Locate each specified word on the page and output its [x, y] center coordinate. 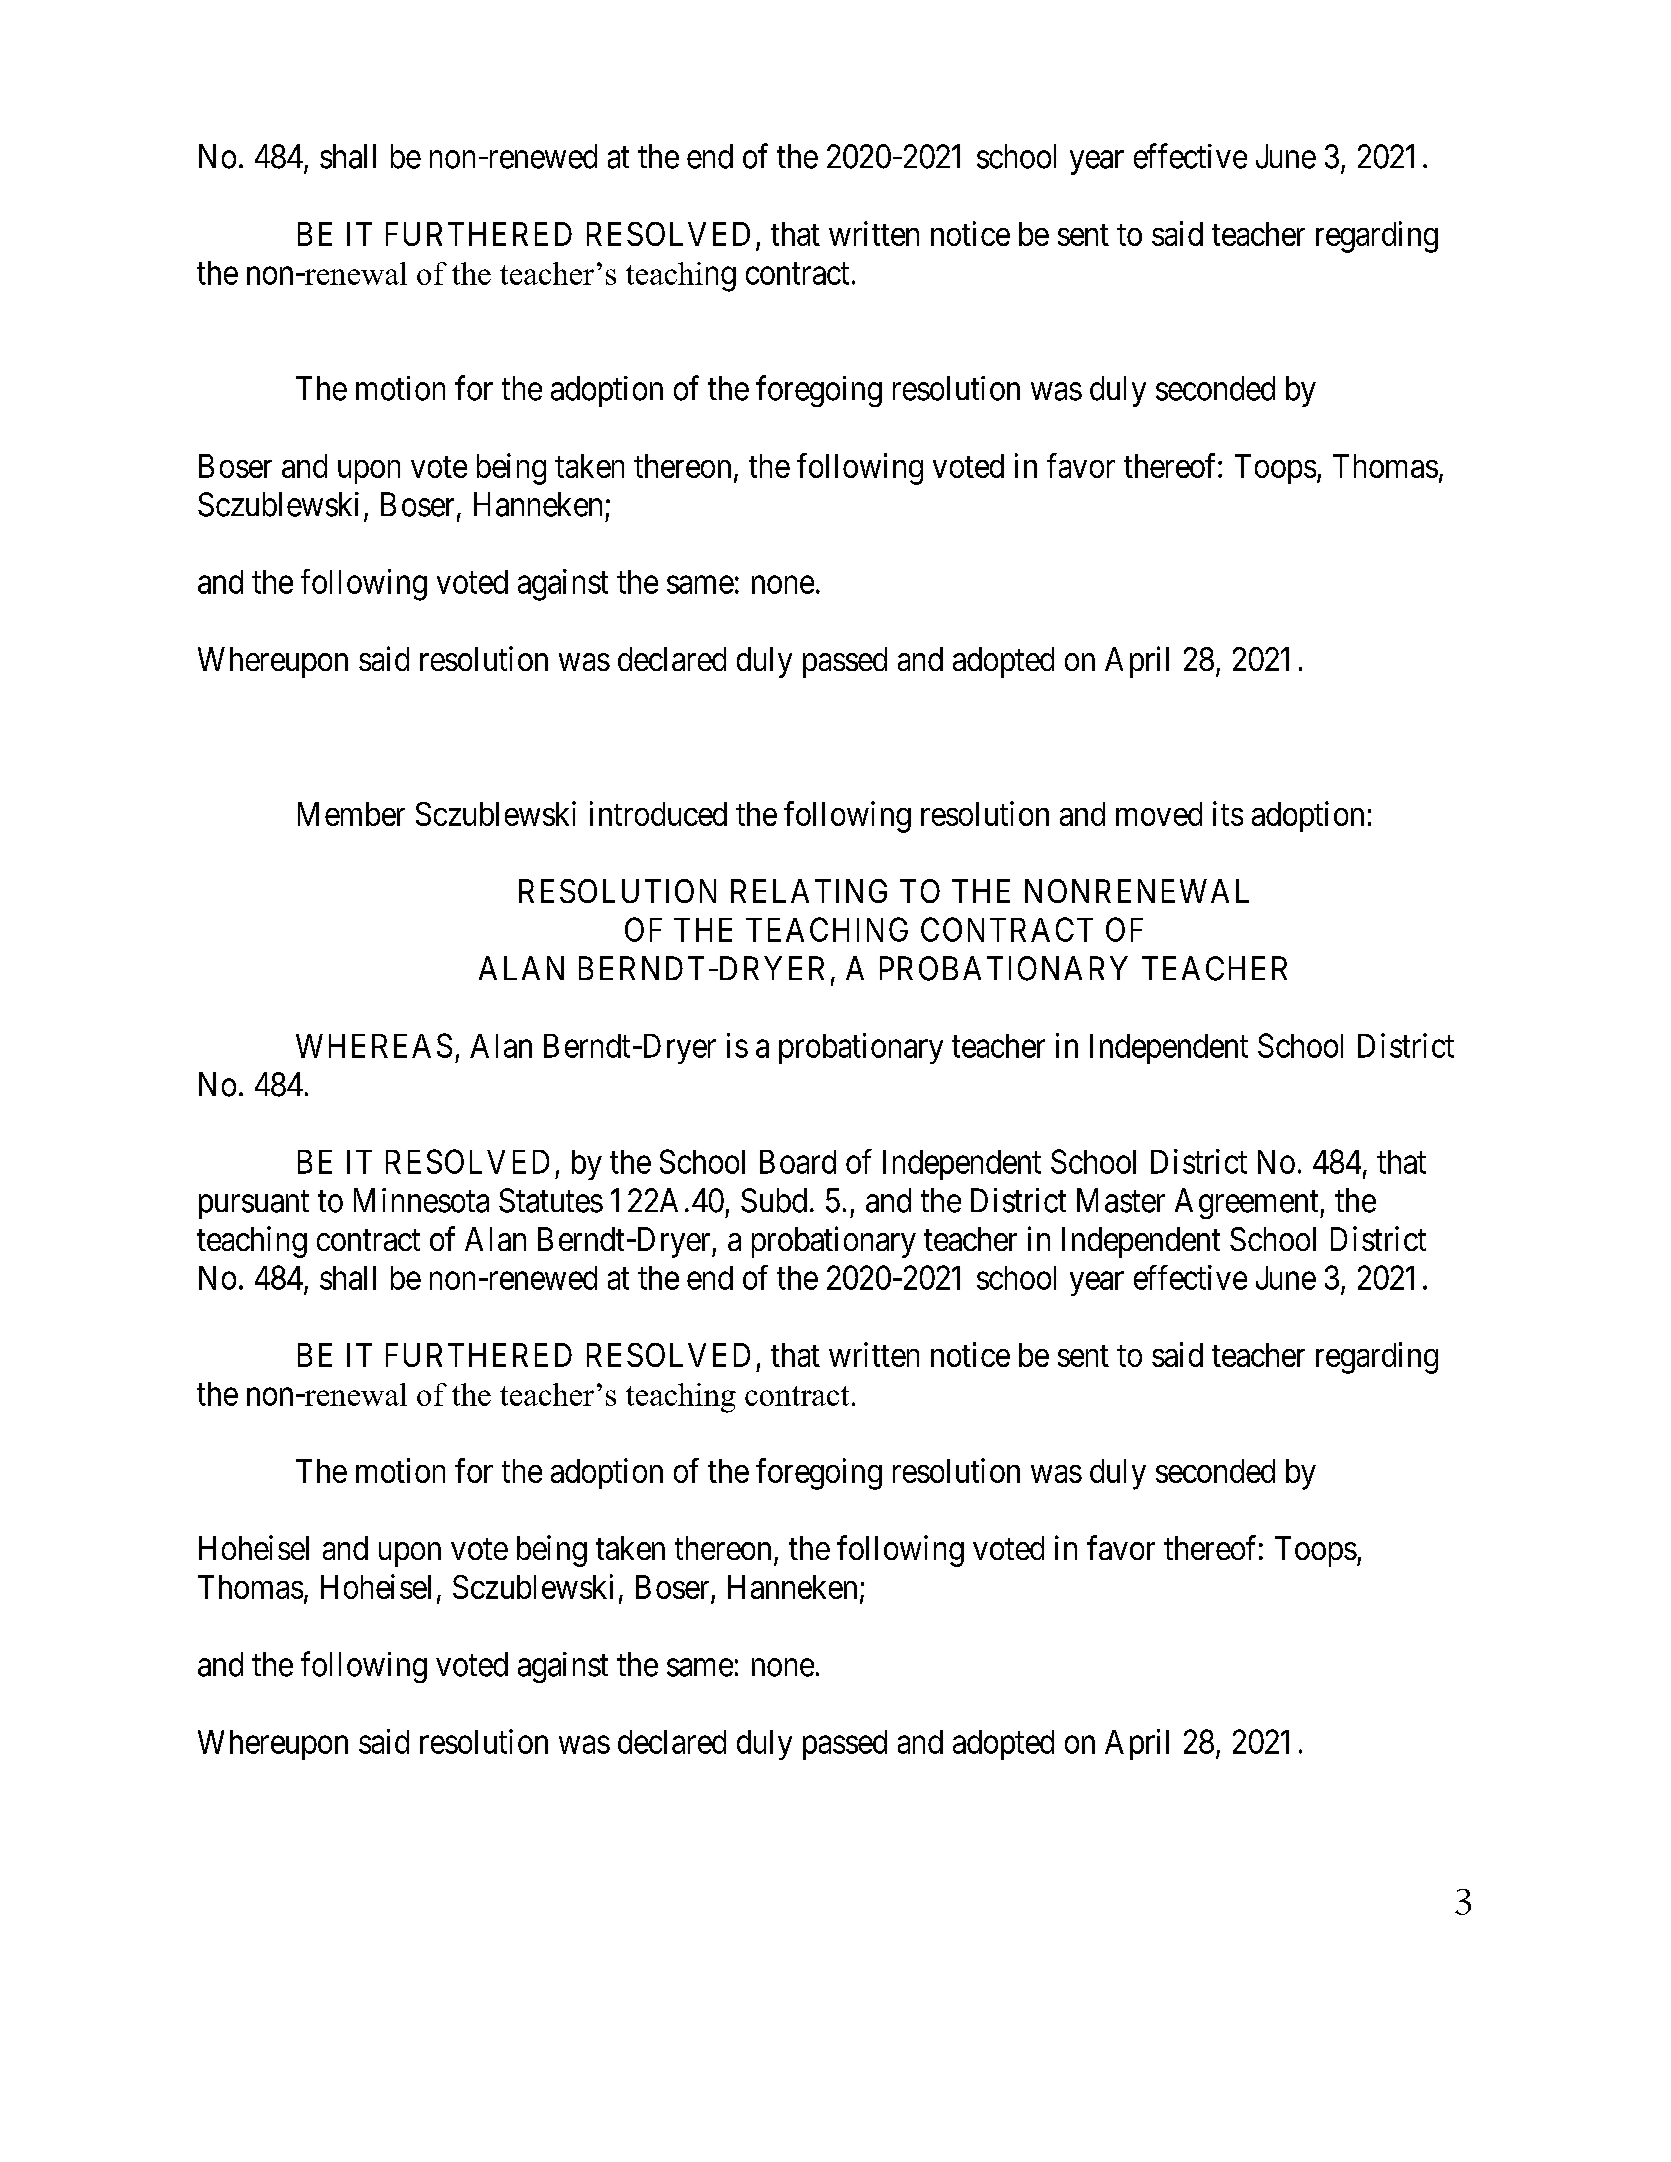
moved [1159, 814]
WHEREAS [374, 1045]
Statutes [551, 1200]
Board [798, 1162]
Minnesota [421, 1200]
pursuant [254, 1205]
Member [351, 814]
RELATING [809, 891]
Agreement [1248, 1203]
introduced [658, 813]
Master [1121, 1200]
